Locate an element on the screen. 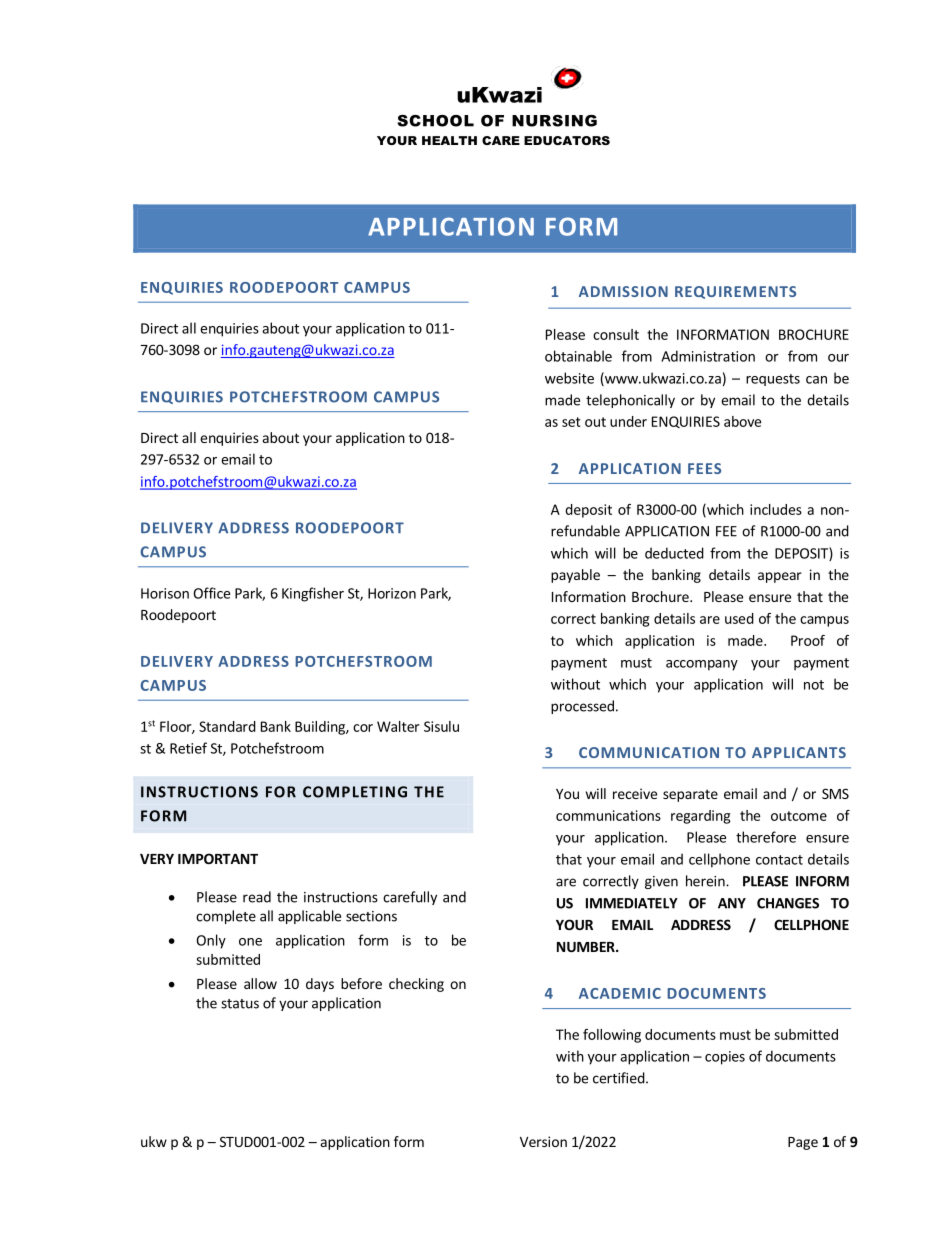 The height and width of the screenshot is (1233, 952). SCHOOL is located at coordinates (435, 121).
